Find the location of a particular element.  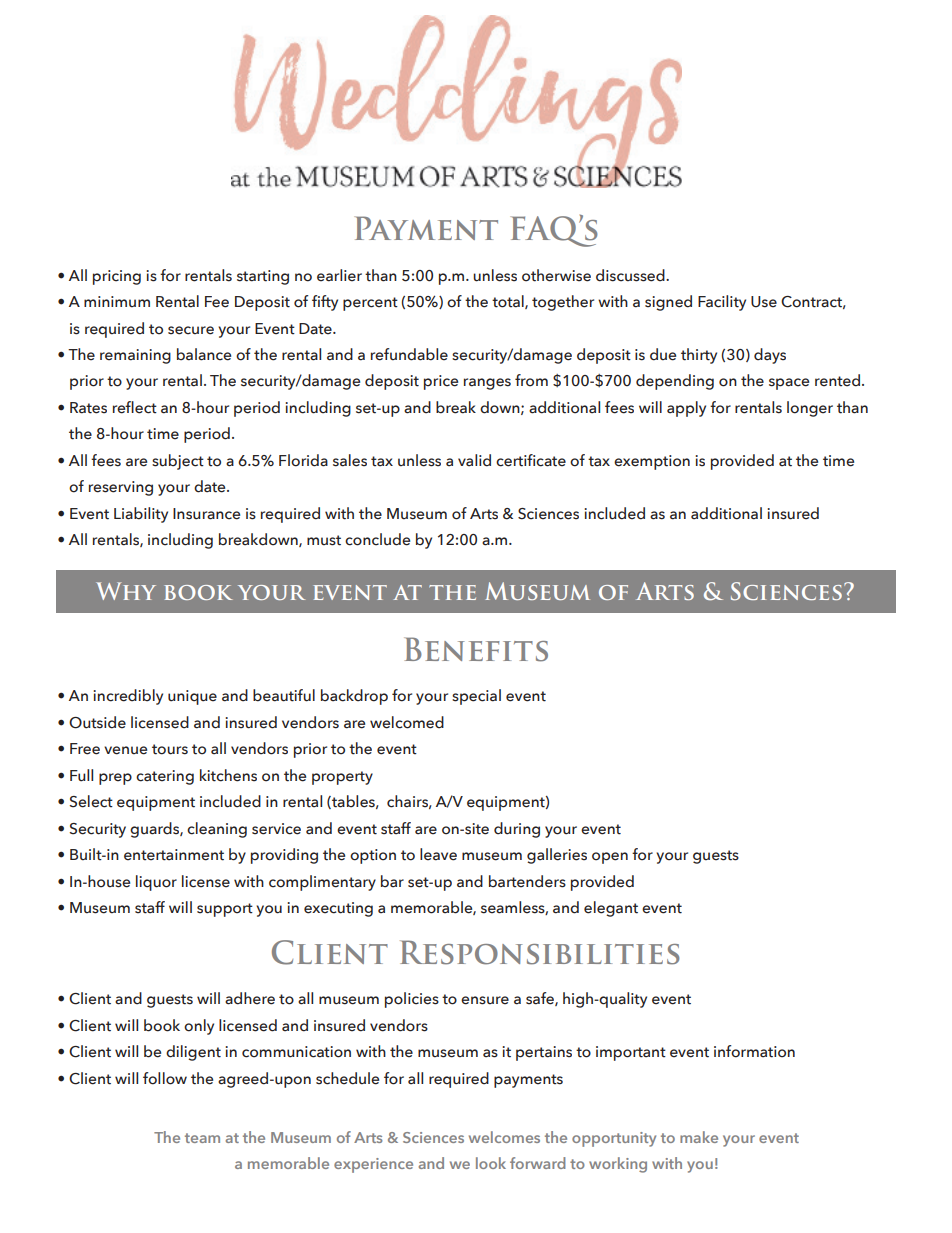

open is located at coordinates (610, 858).
